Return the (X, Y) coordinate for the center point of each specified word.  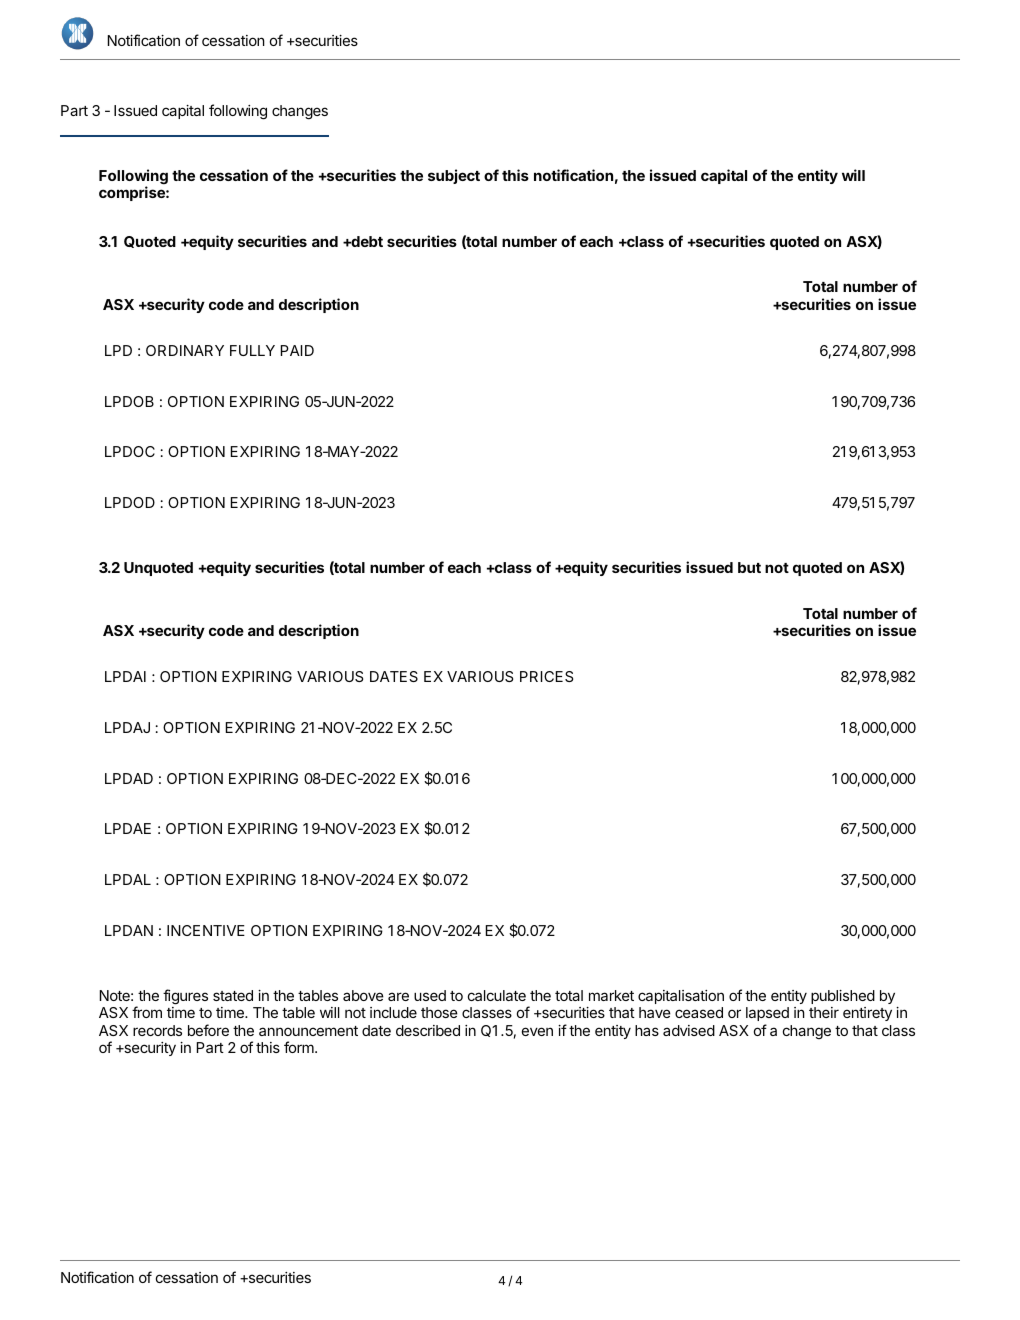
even (537, 1031)
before (208, 1030)
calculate (497, 995)
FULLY (252, 350)
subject (454, 176)
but (749, 567)
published (843, 997)
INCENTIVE (206, 930)
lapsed (767, 1014)
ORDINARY (185, 350)
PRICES (546, 676)
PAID (297, 350)
